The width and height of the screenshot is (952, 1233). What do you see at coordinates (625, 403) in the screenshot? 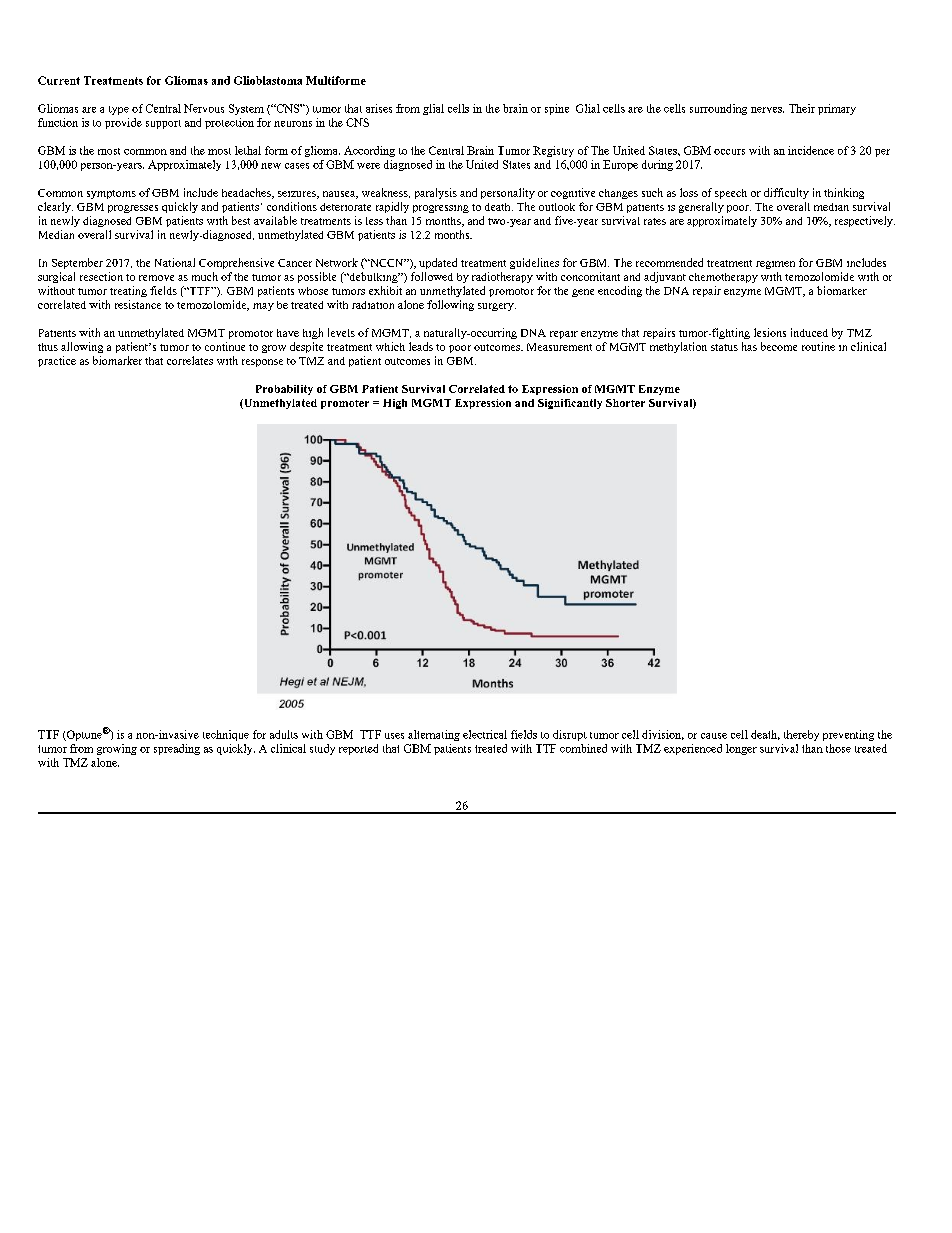
I see `Shorter` at bounding box center [625, 403].
